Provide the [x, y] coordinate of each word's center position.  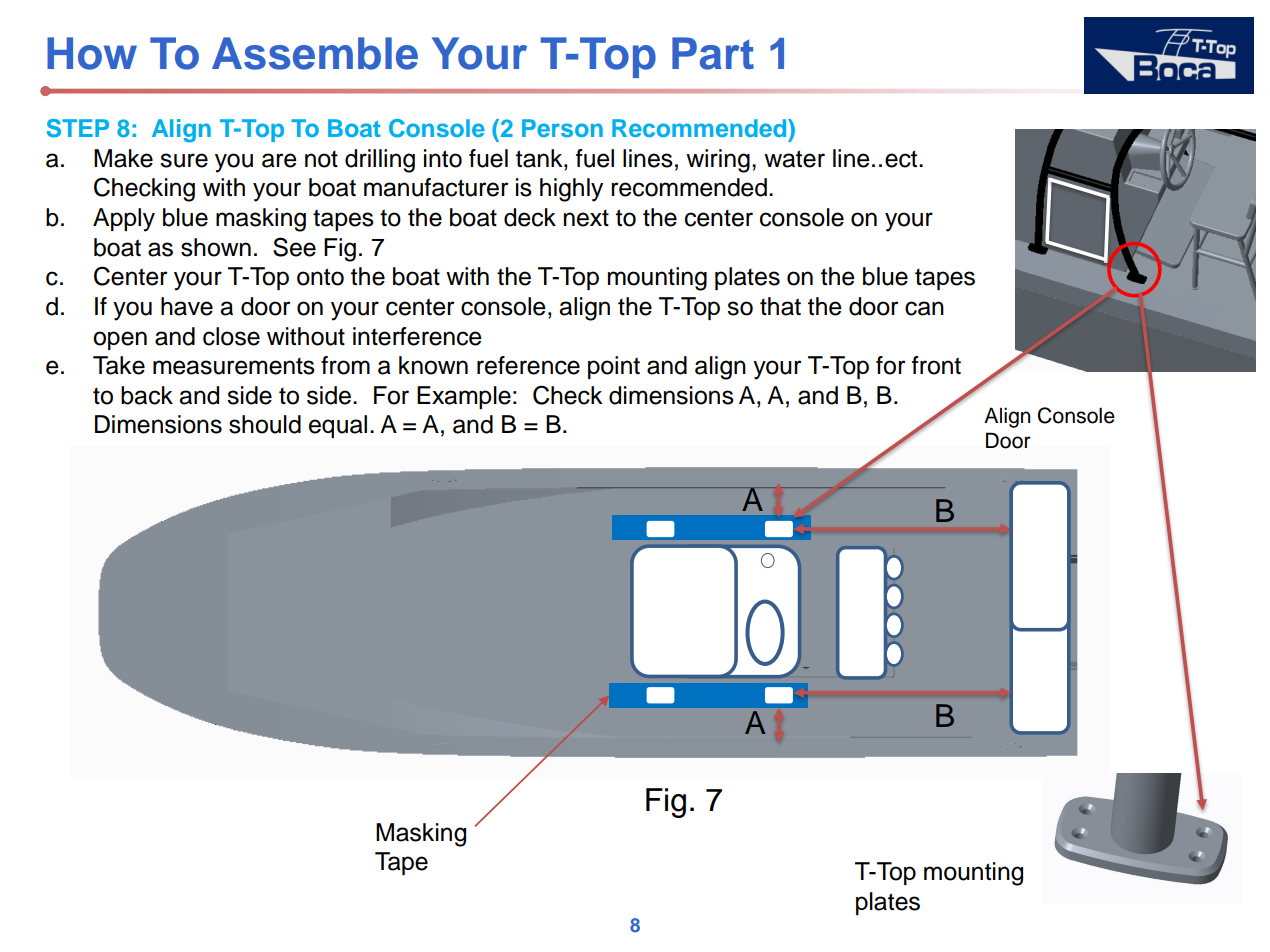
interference [417, 336]
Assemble [315, 53]
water [794, 159]
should [265, 424]
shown [216, 247]
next [586, 218]
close [231, 336]
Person [562, 128]
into [443, 158]
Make [123, 158]
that [780, 306]
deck [530, 217]
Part [713, 53]
